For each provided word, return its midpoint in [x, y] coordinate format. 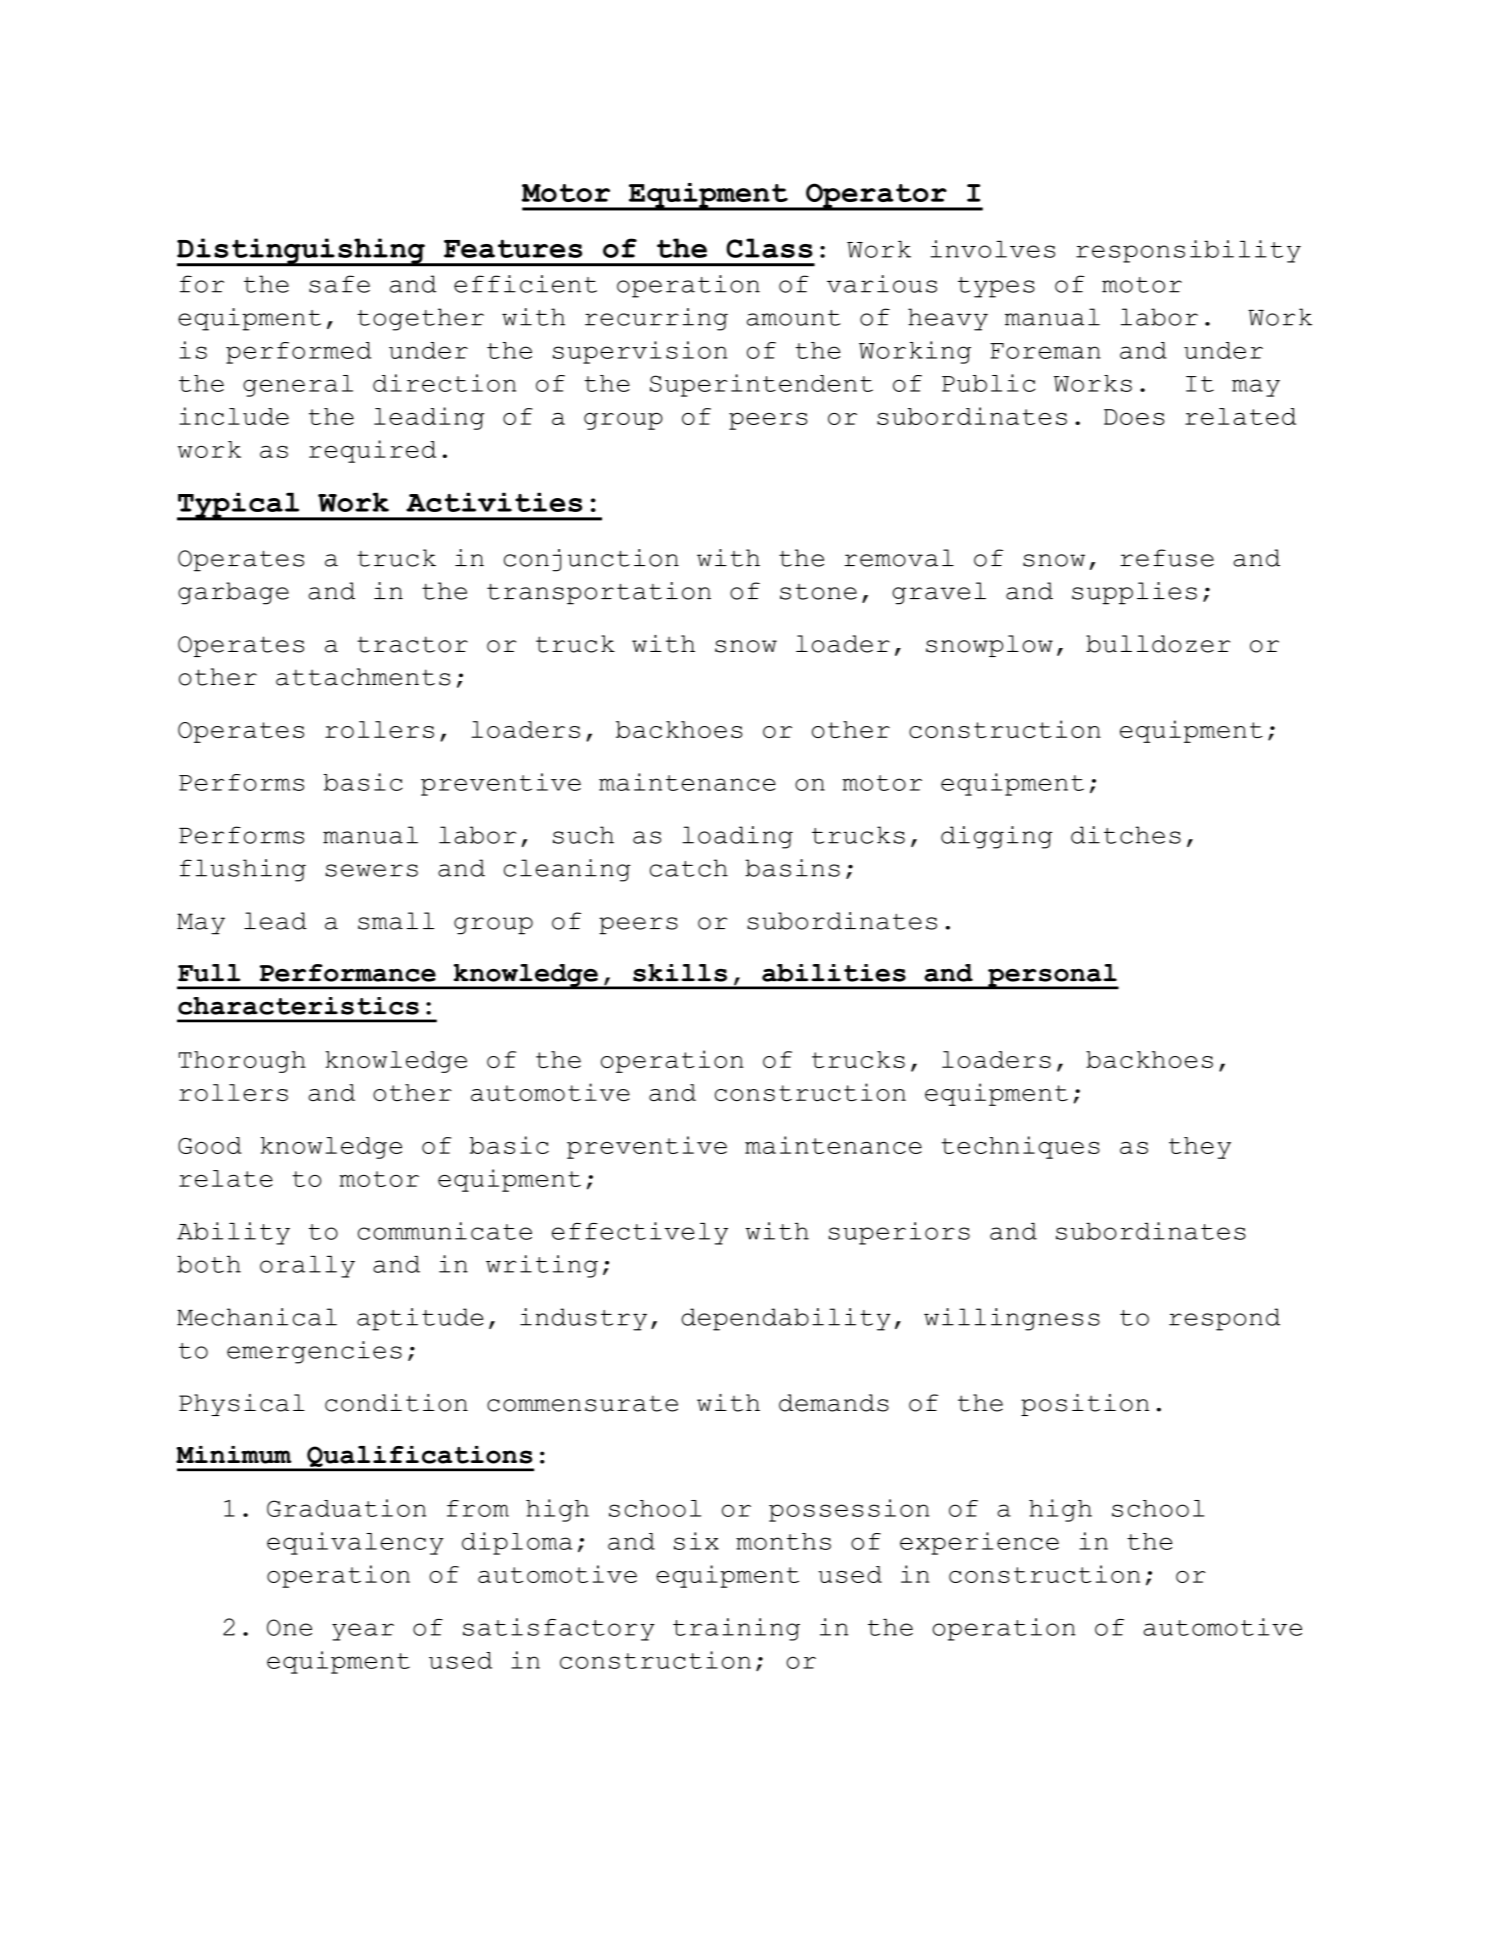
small [396, 921]
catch [689, 868]
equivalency [355, 1543]
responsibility [1188, 251]
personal [1052, 976]
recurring [656, 319]
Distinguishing [302, 252]
